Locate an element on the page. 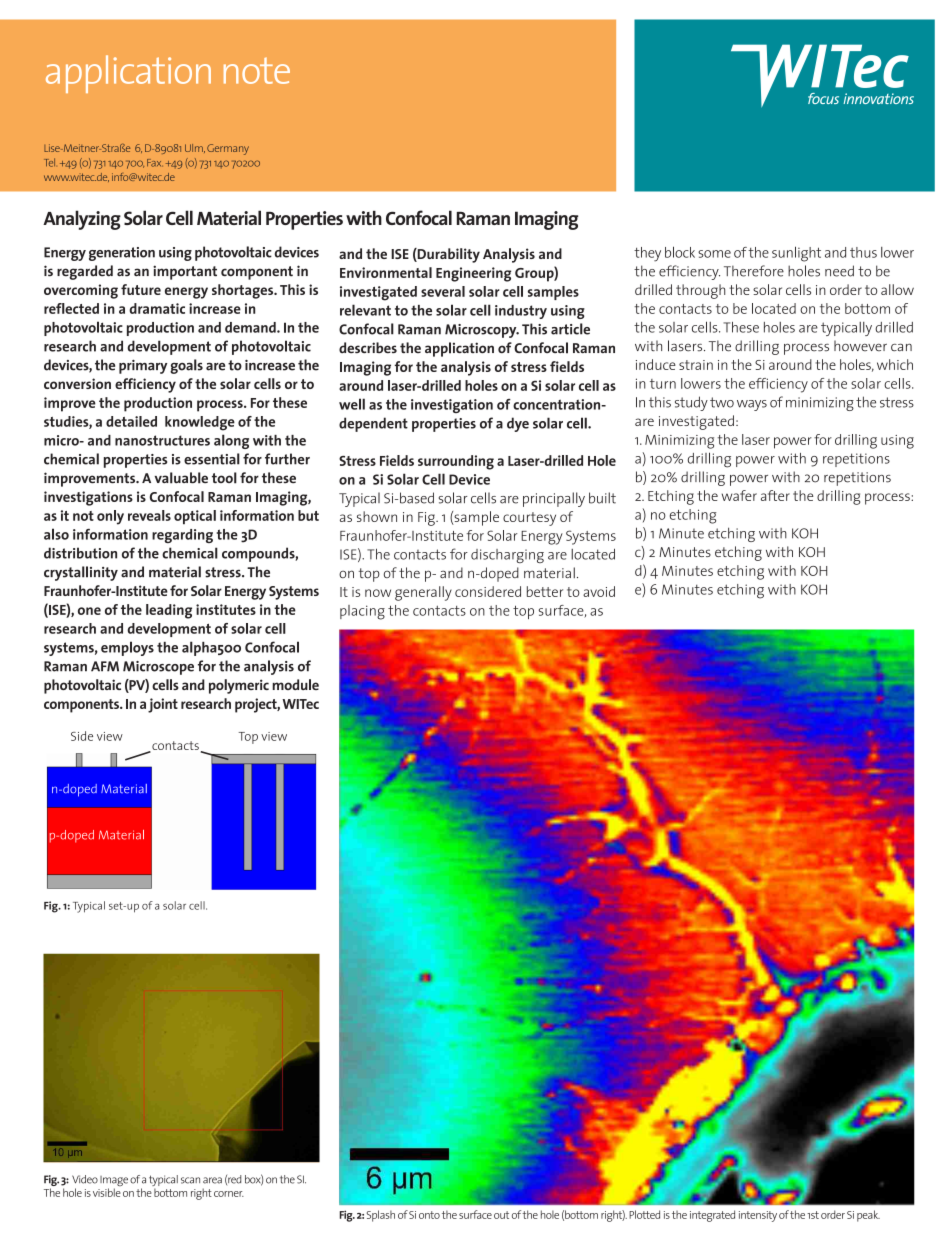 Image resolution: width=952 pixels, height=1260 pixels. after is located at coordinates (775, 495).
